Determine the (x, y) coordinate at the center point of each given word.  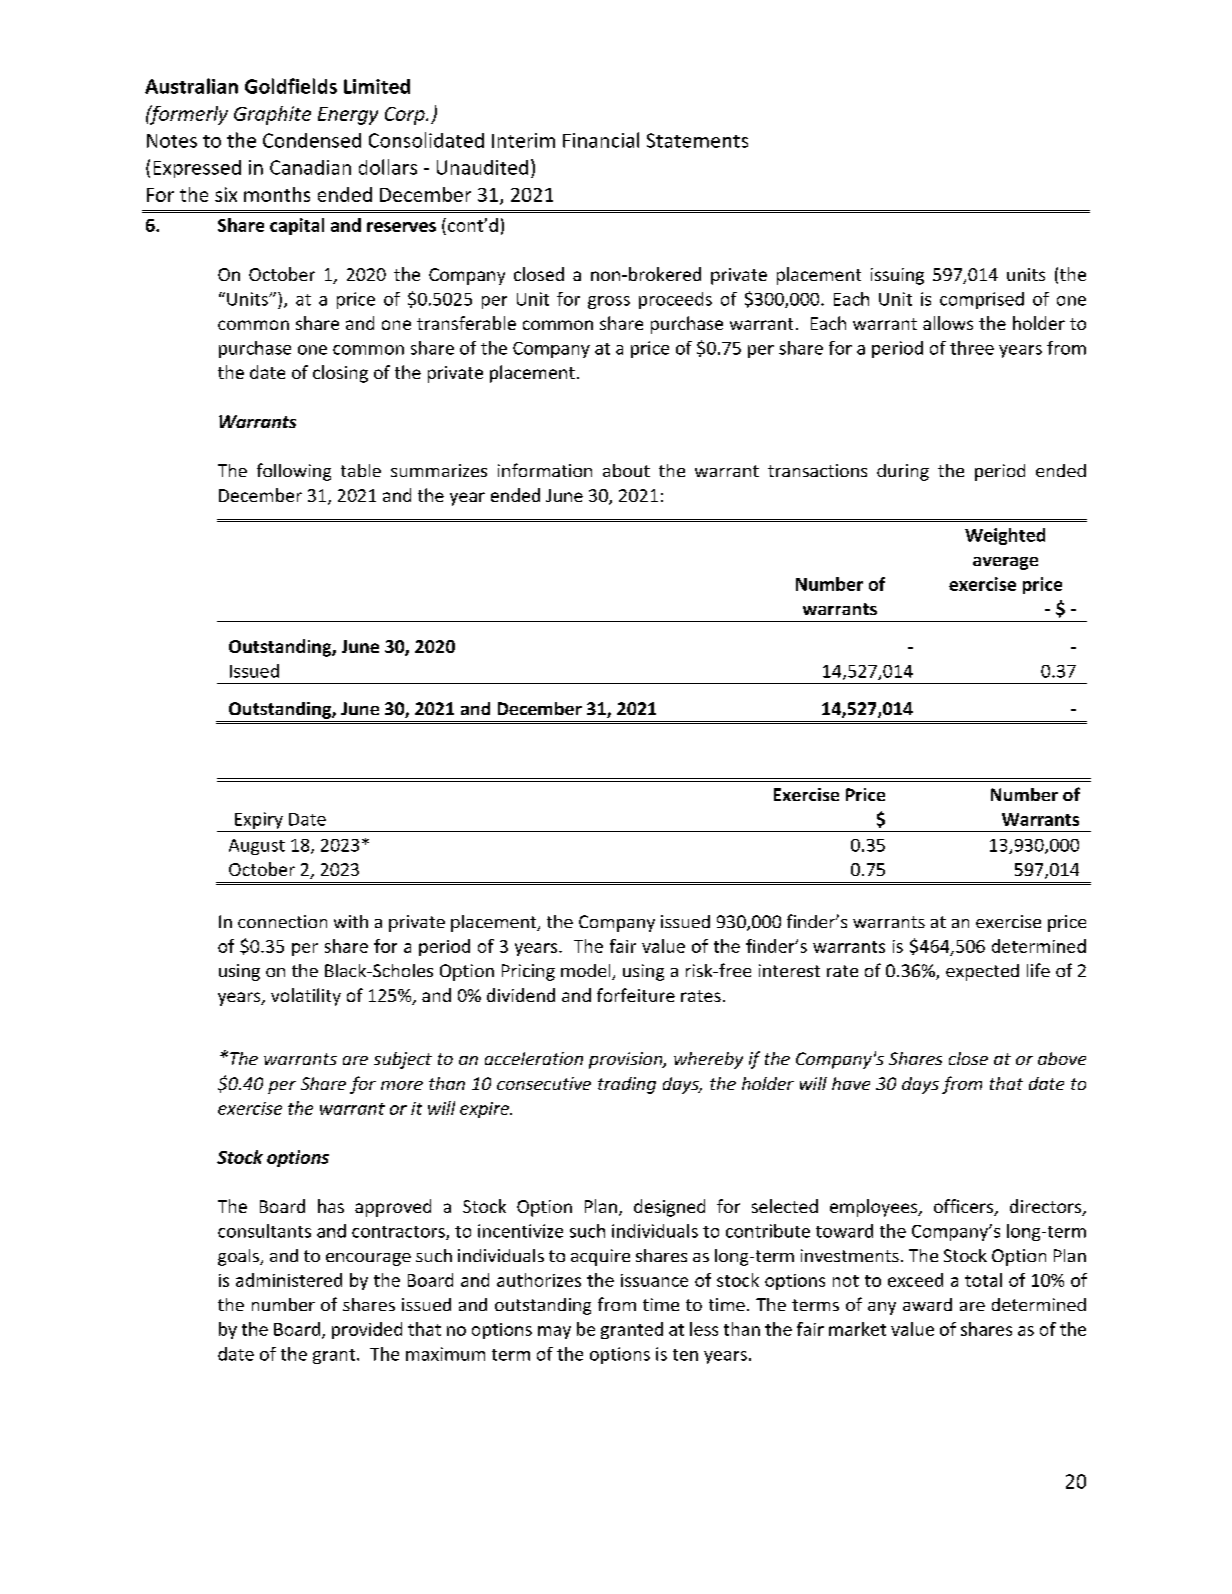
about (626, 470)
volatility (306, 997)
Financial (601, 140)
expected (982, 972)
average (1005, 563)
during (903, 472)
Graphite (272, 115)
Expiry (258, 822)
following (294, 472)
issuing (897, 276)
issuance (654, 1280)
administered (289, 1280)
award (927, 1304)
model (587, 972)
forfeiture (636, 995)
